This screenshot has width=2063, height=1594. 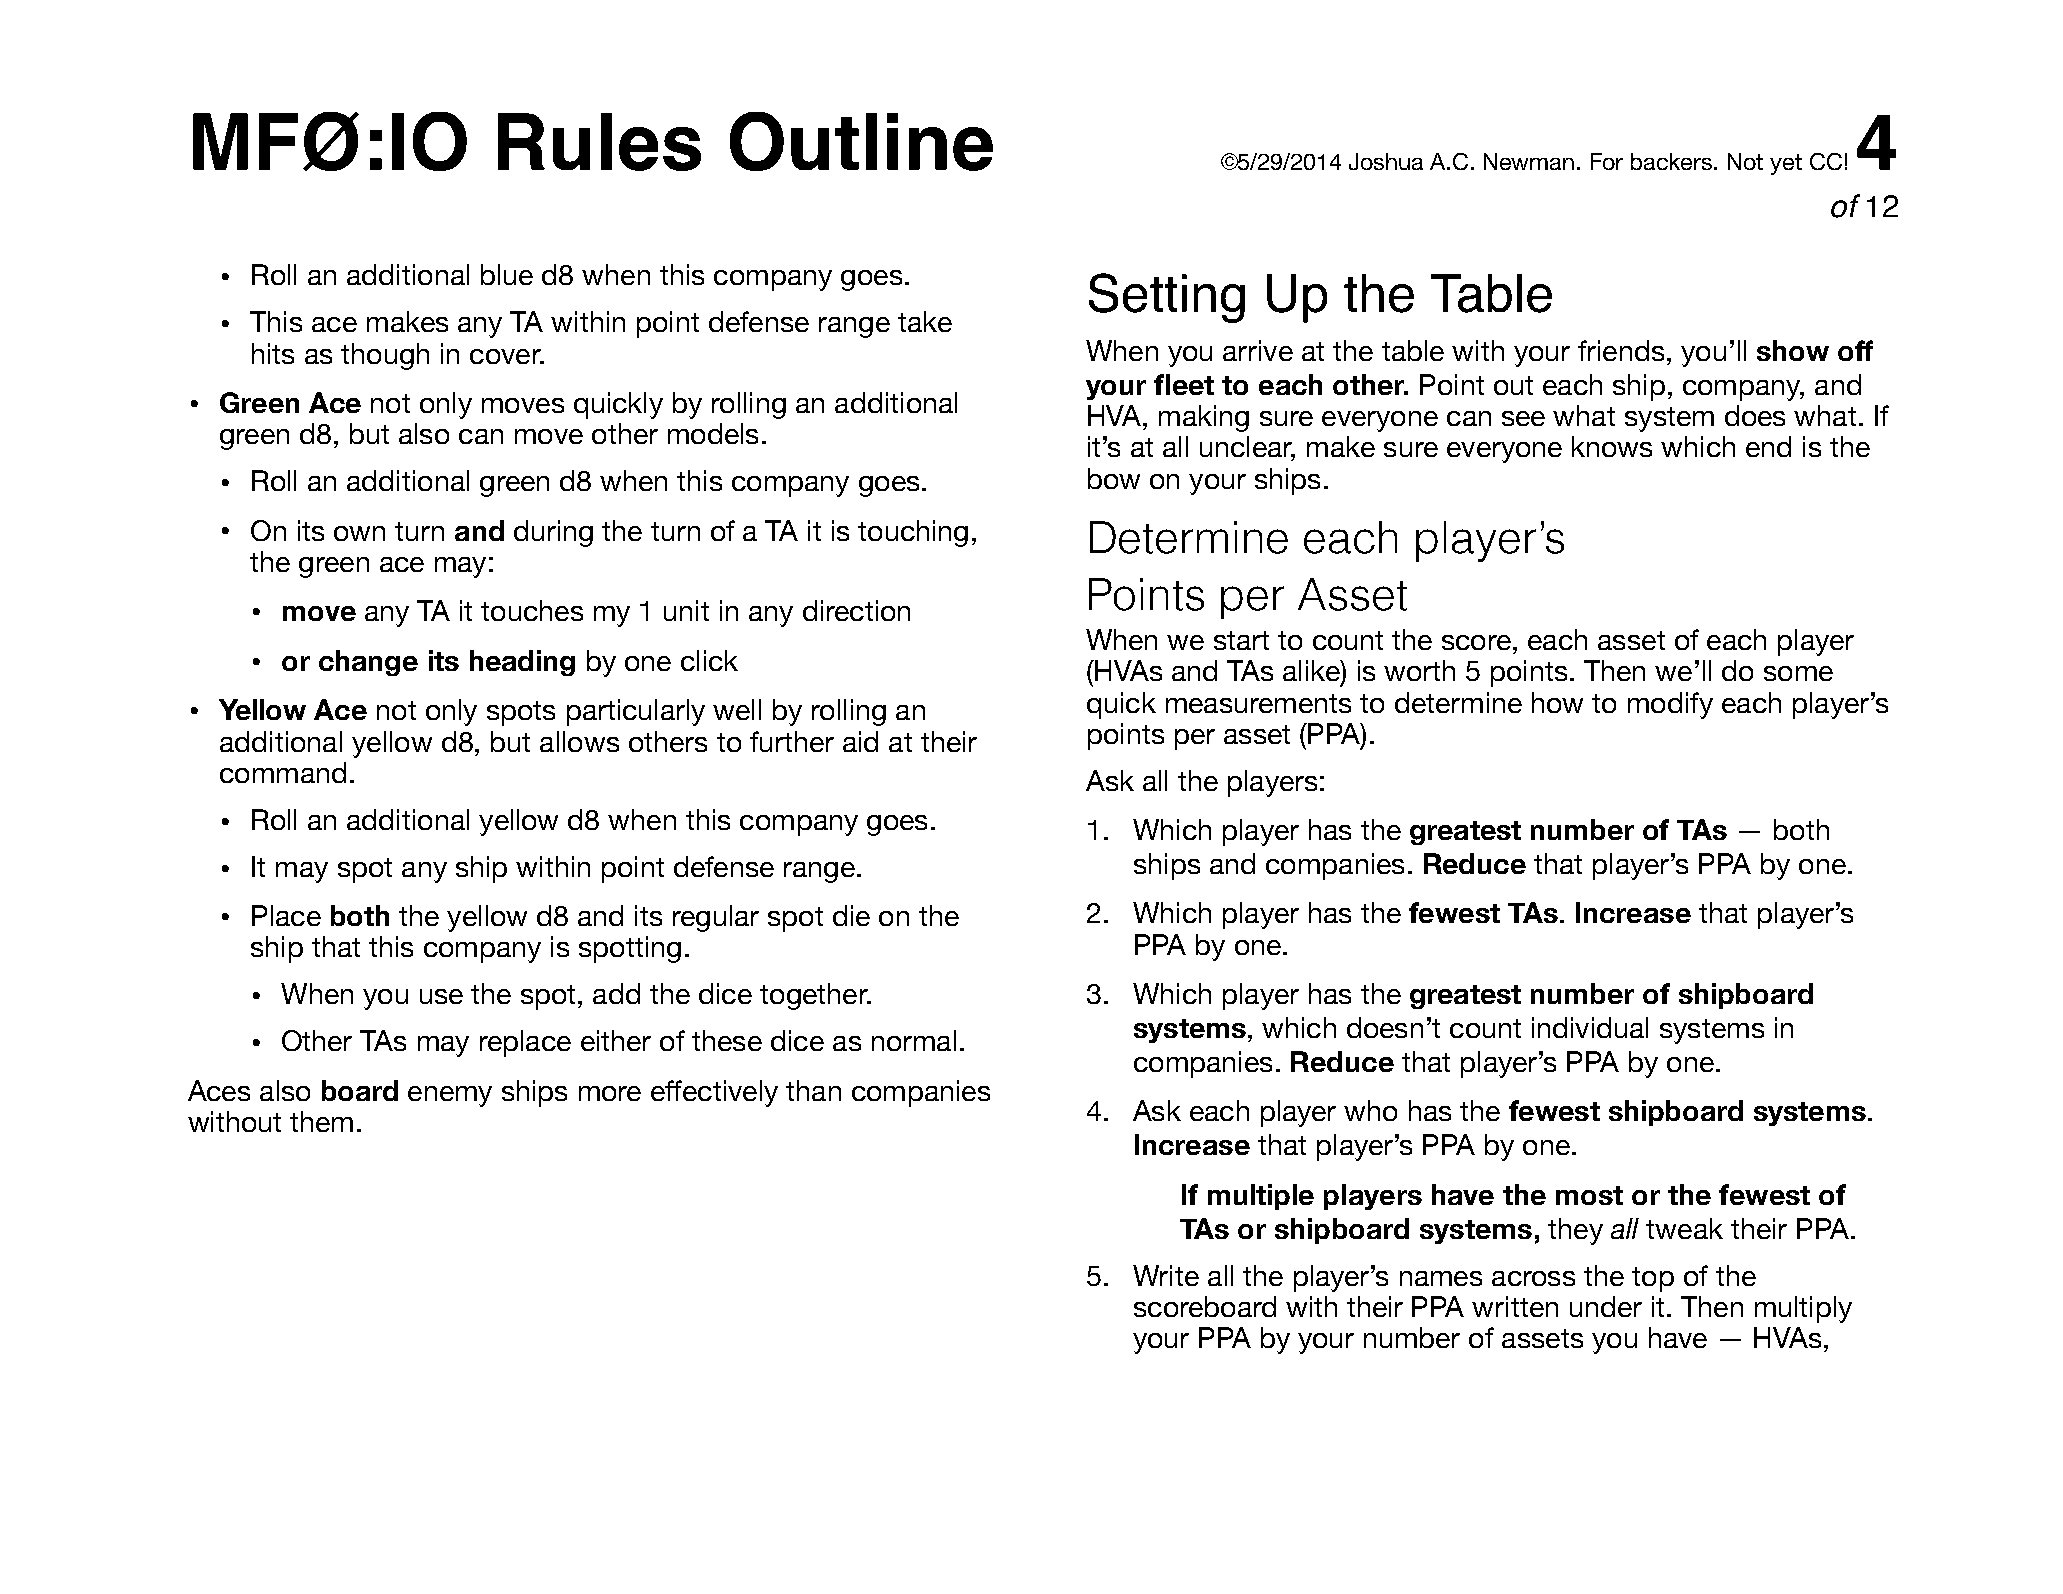 I want to click on Write, so click(x=1166, y=1275).
